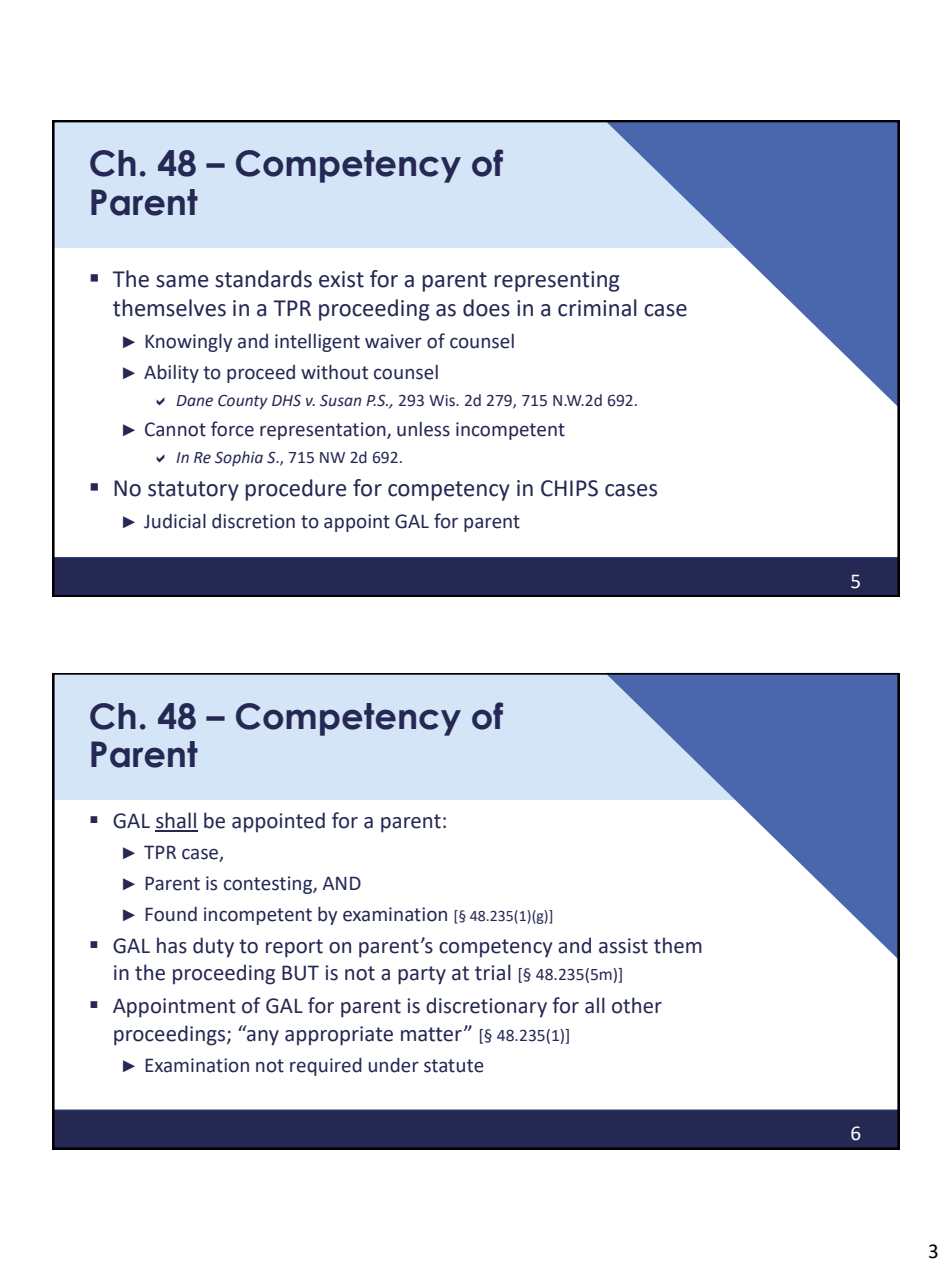 The width and height of the image is (952, 1270). I want to click on standards, so click(263, 279).
